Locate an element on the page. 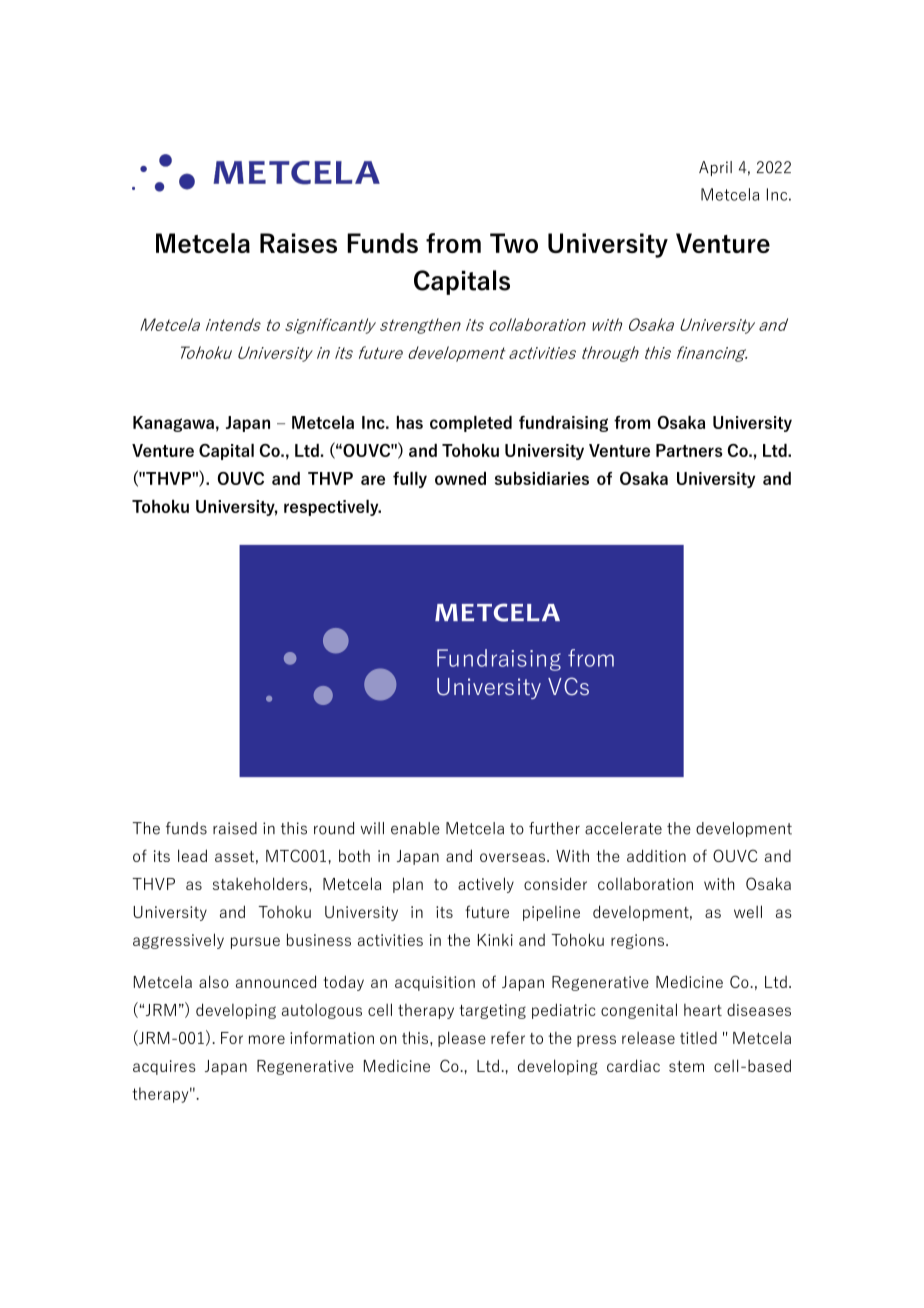 This page has width=924, height=1308. stakeholders is located at coordinates (261, 883).
